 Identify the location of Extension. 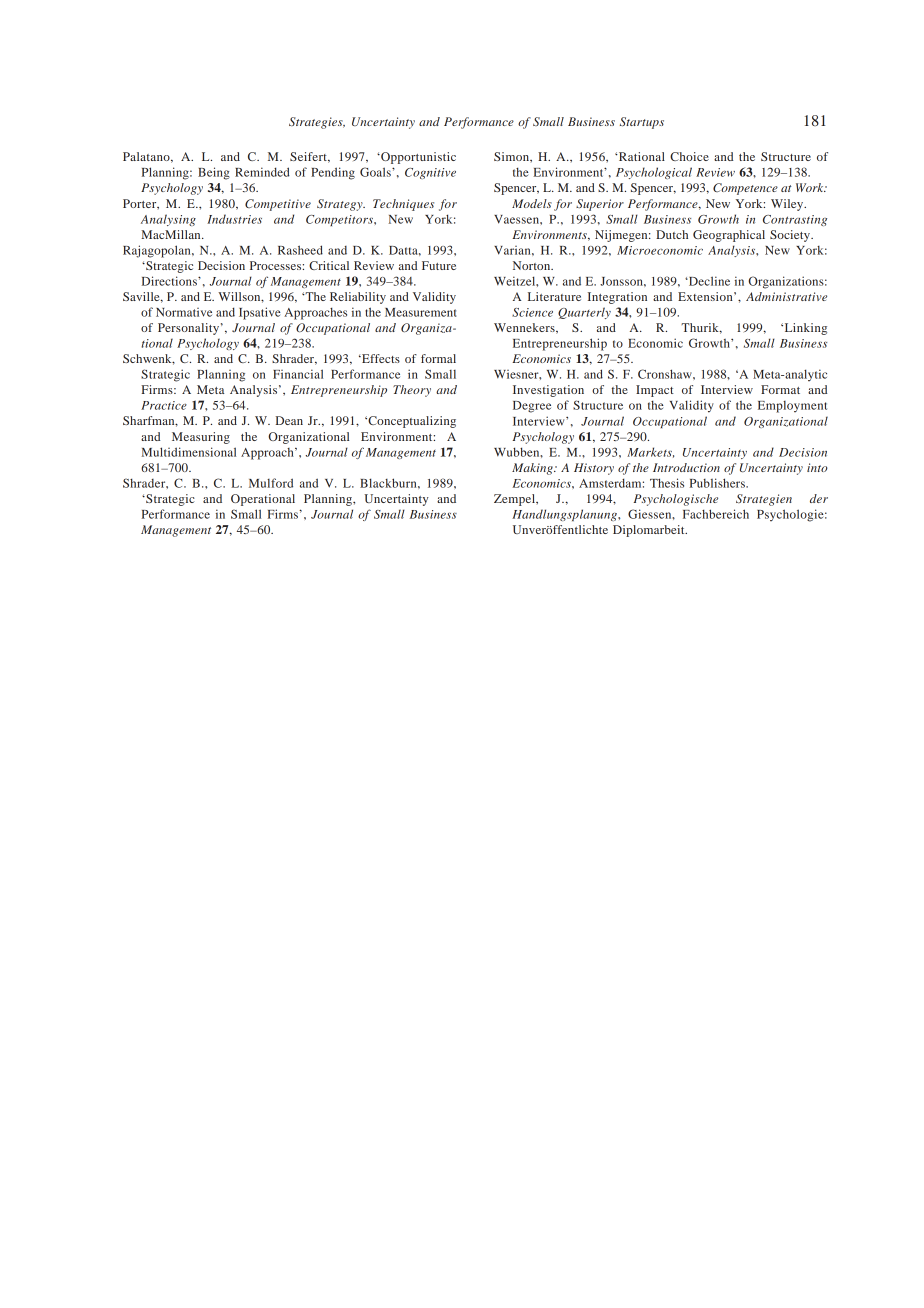
(706, 296).
